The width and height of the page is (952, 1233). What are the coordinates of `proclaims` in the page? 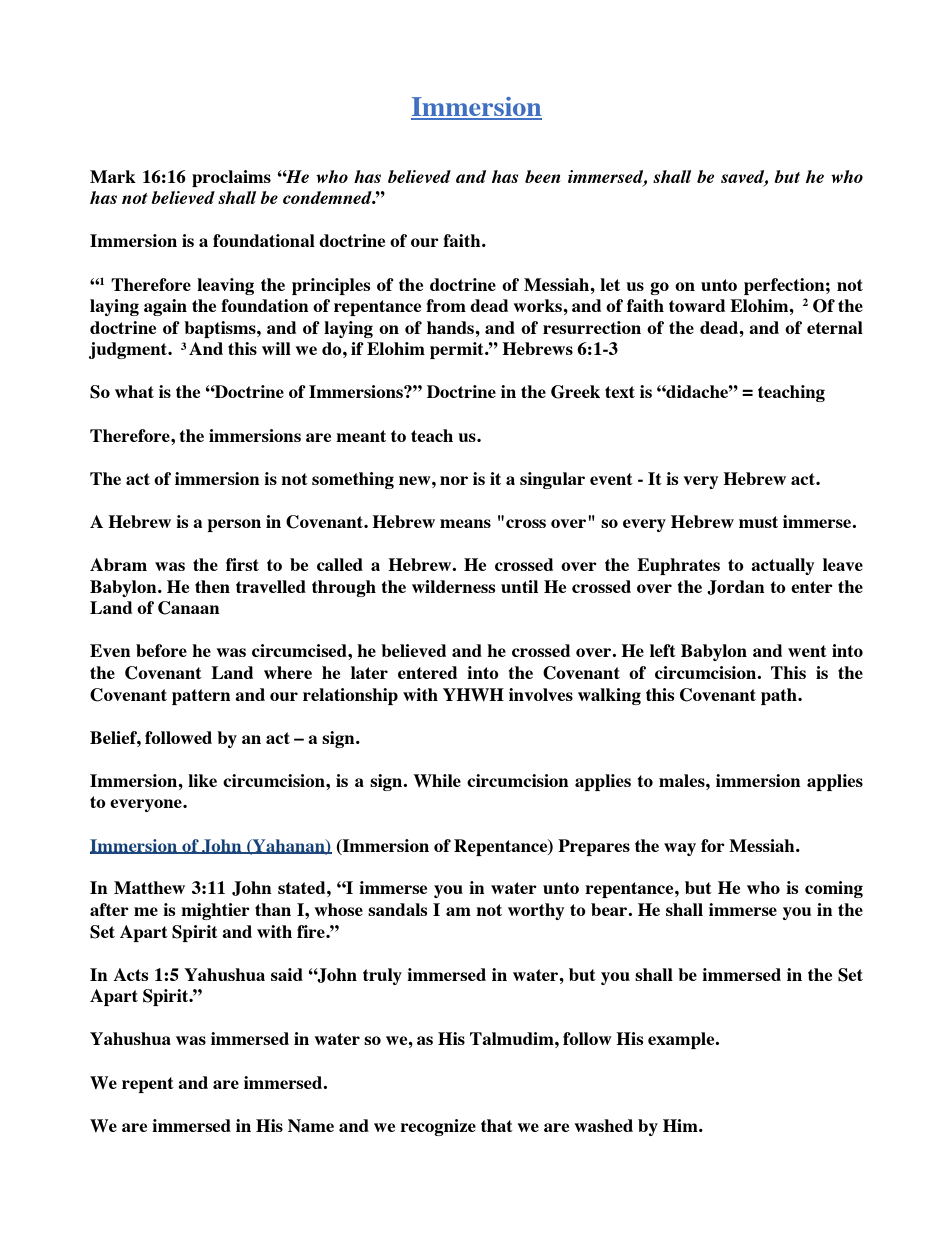 It's located at (231, 178).
